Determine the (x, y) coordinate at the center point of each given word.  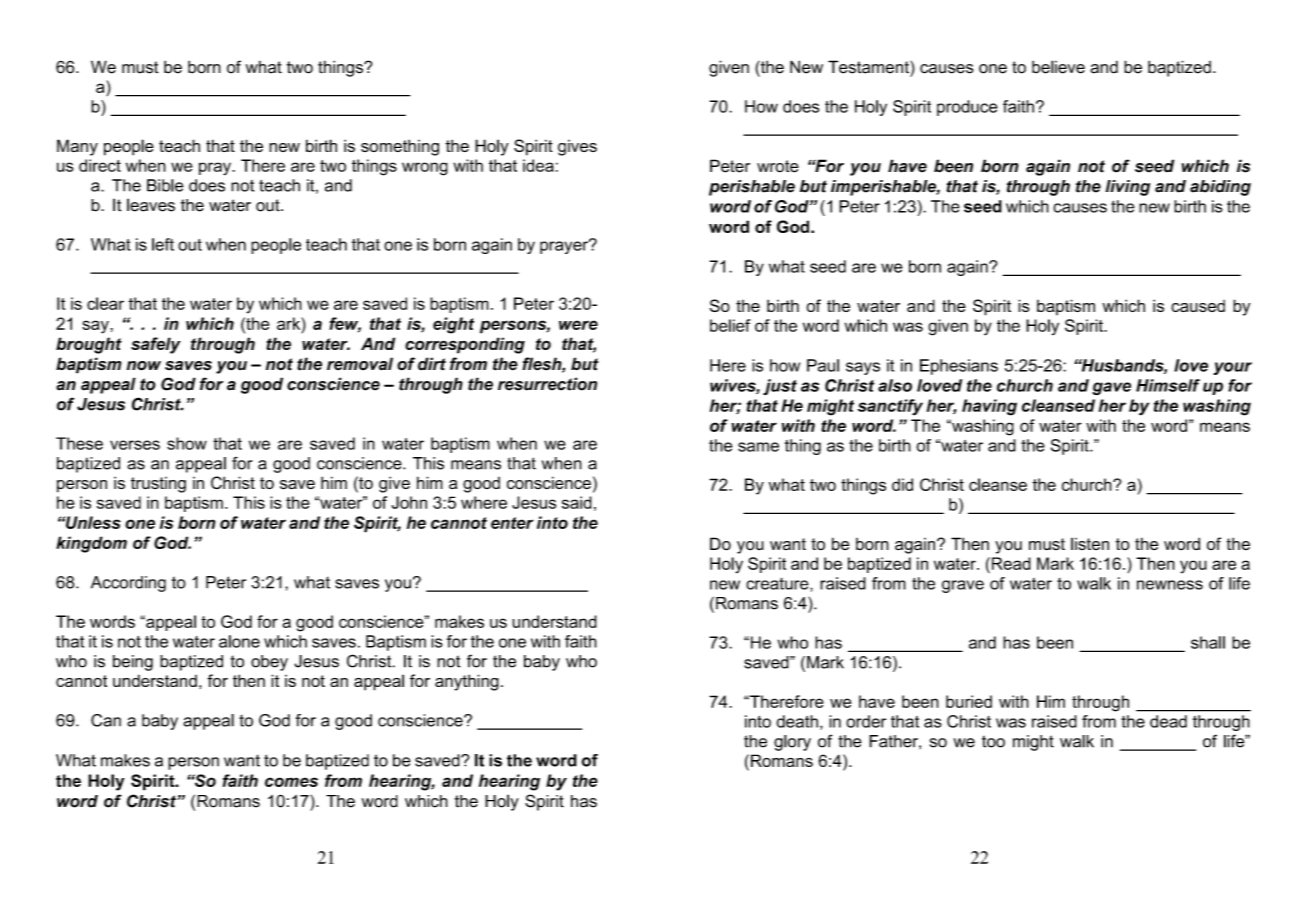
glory (792, 743)
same (758, 447)
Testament (869, 67)
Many (77, 147)
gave (1111, 389)
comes (291, 782)
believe (1058, 67)
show (187, 443)
